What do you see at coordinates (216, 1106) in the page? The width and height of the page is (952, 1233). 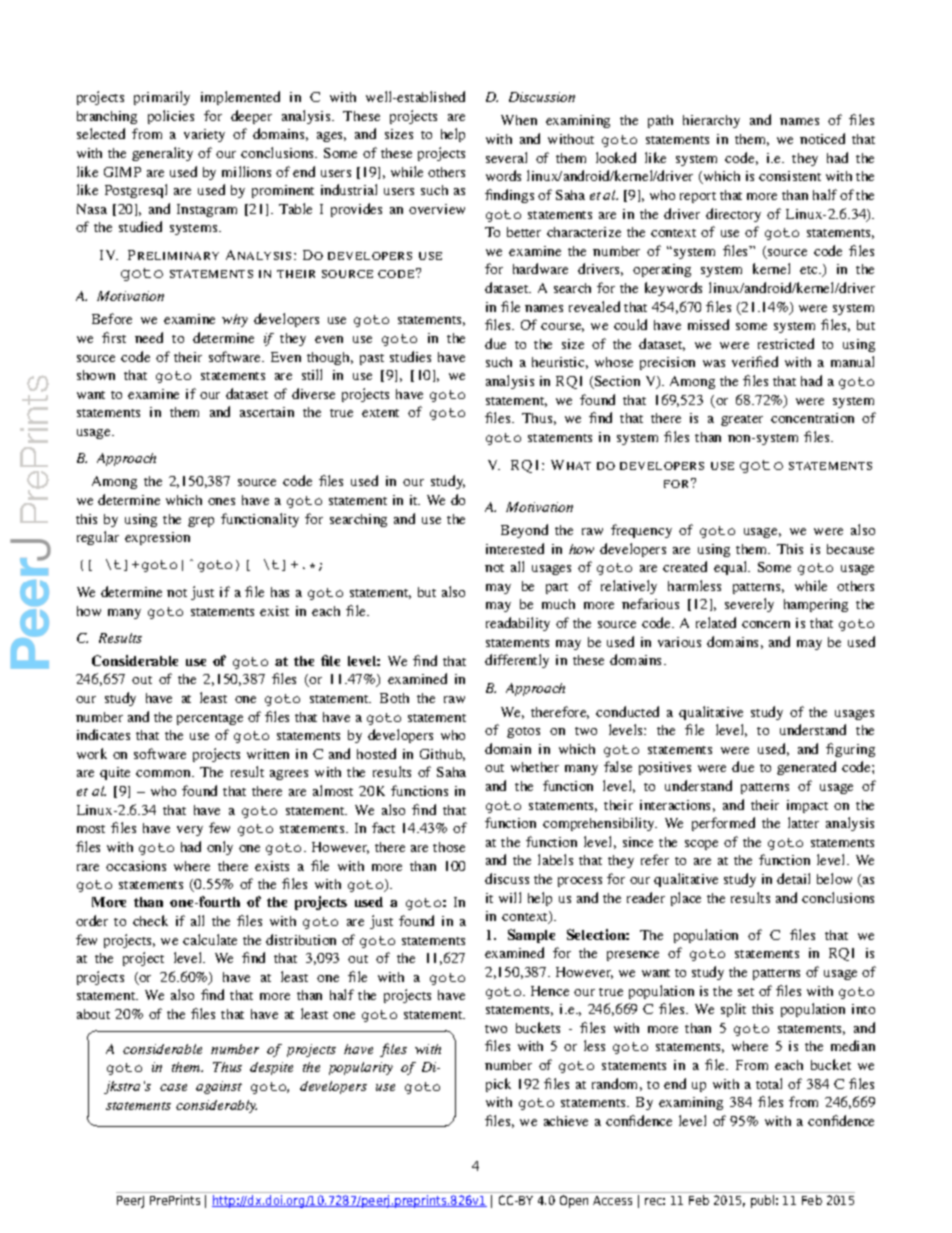 I see `considerably` at bounding box center [216, 1106].
